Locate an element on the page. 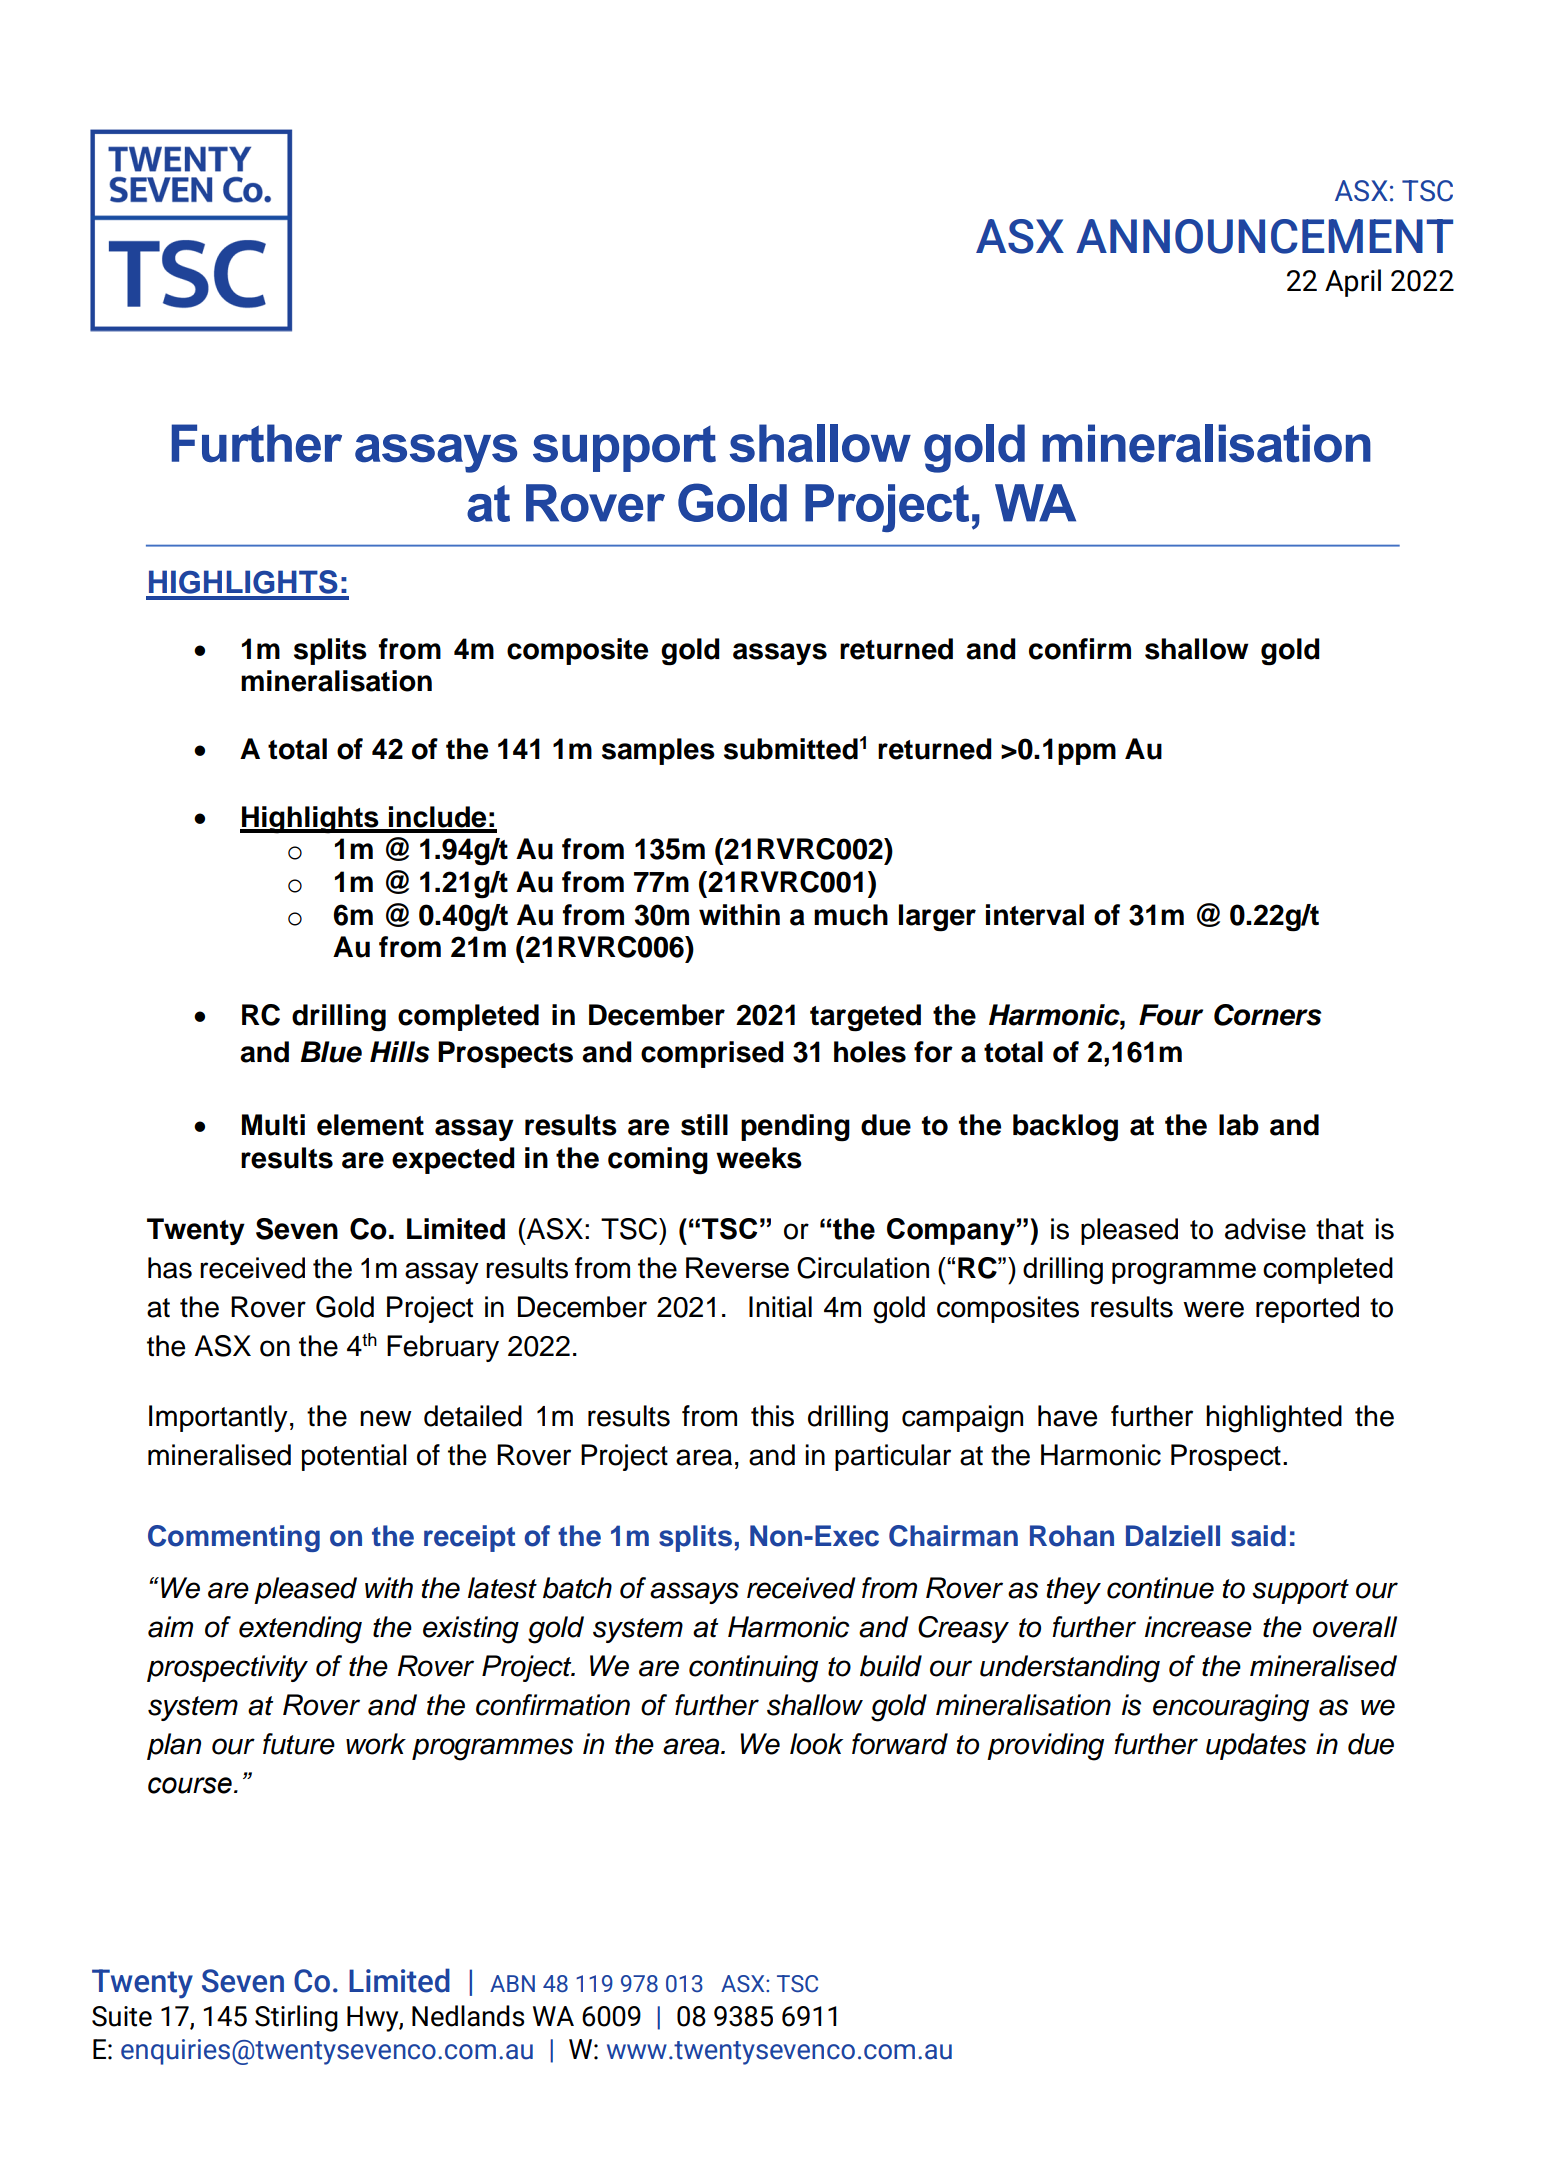 Image resolution: width=1541 pixels, height=2180 pixels. Importantly is located at coordinates (218, 1418).
